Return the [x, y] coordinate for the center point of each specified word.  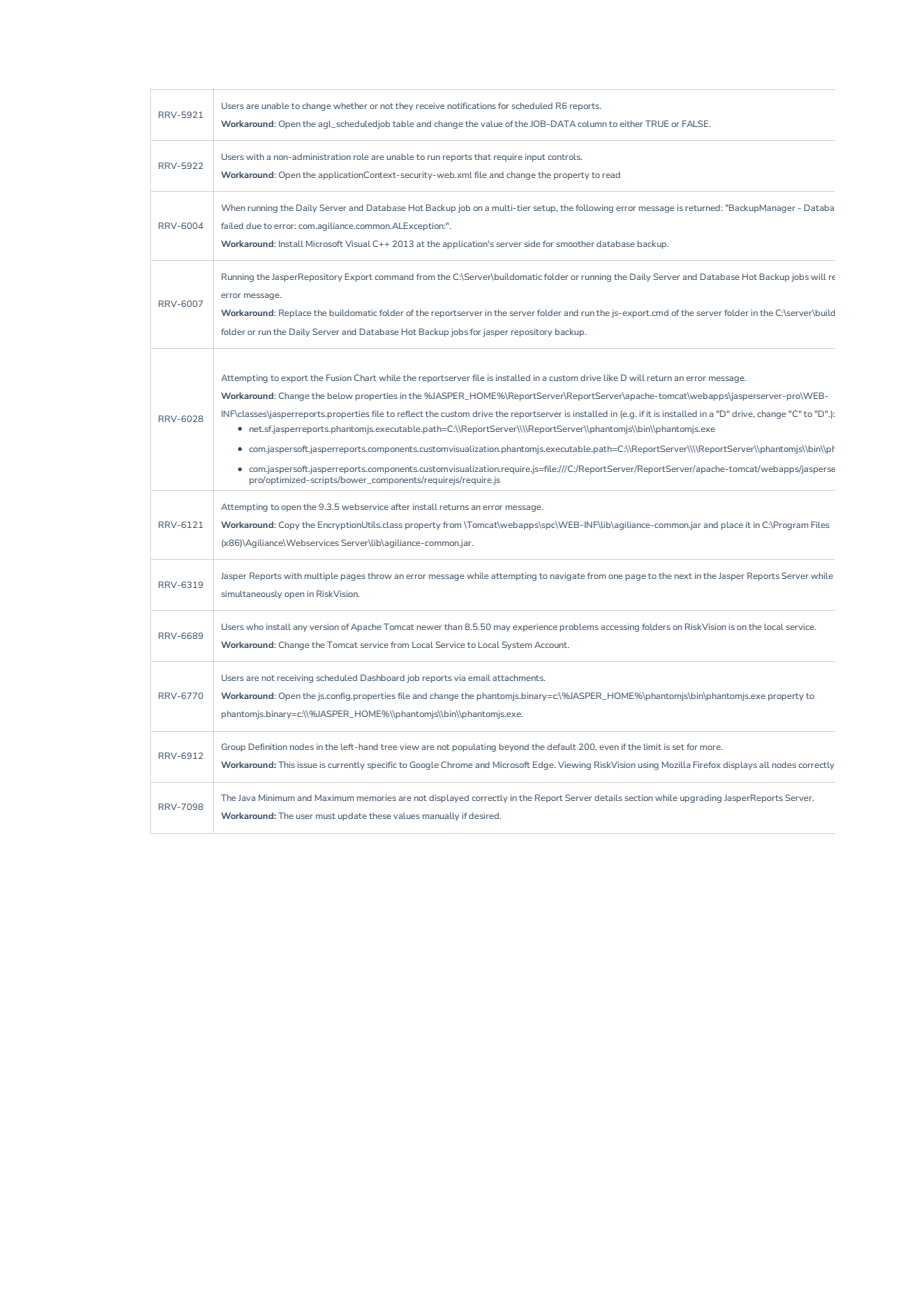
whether [350, 105]
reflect [410, 413]
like [611, 377]
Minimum [276, 798]
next [683, 576]
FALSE [696, 123]
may [502, 628]
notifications [471, 105]
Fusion [338, 377]
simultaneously [251, 595]
